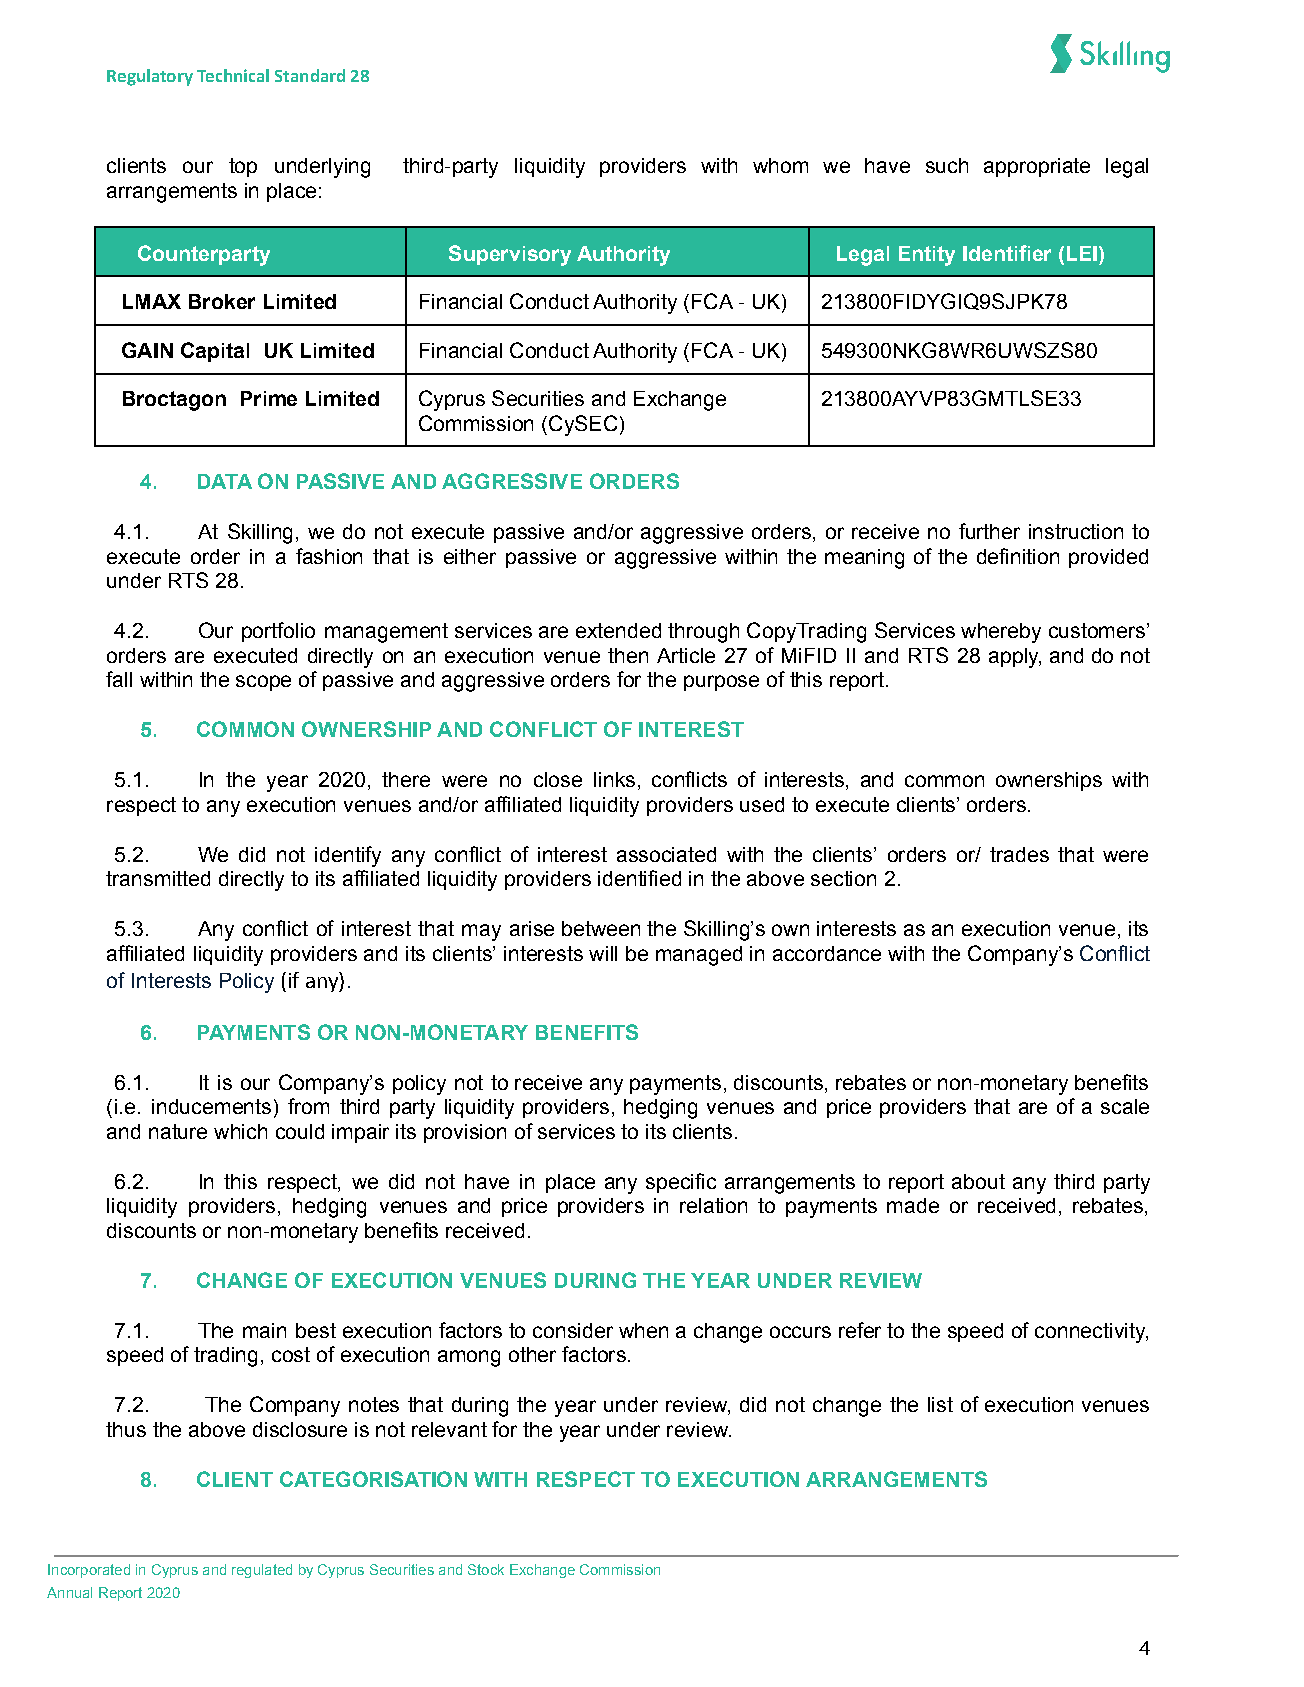  What do you see at coordinates (989, 531) in the document?
I see `further` at bounding box center [989, 531].
